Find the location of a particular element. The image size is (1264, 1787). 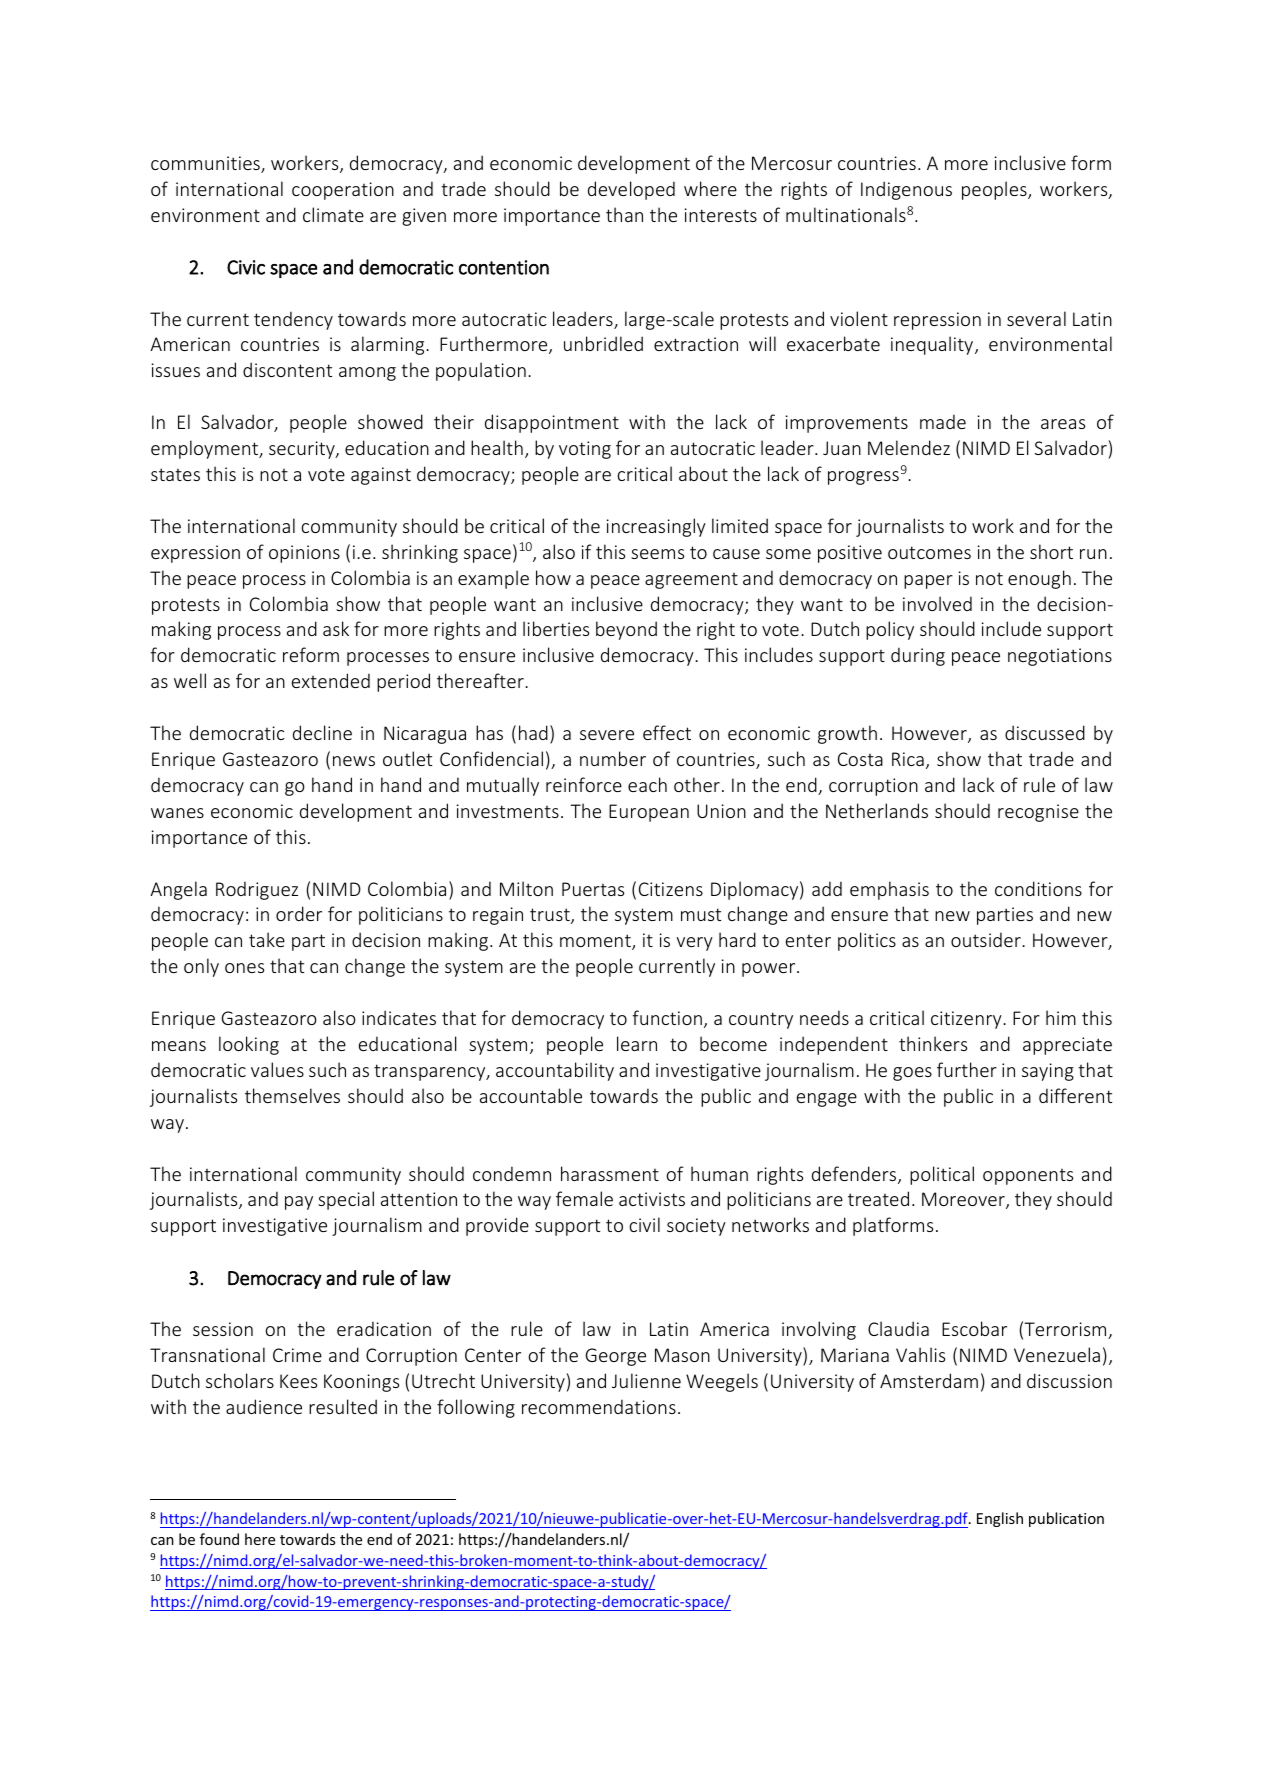

involved is located at coordinates (937, 603).
